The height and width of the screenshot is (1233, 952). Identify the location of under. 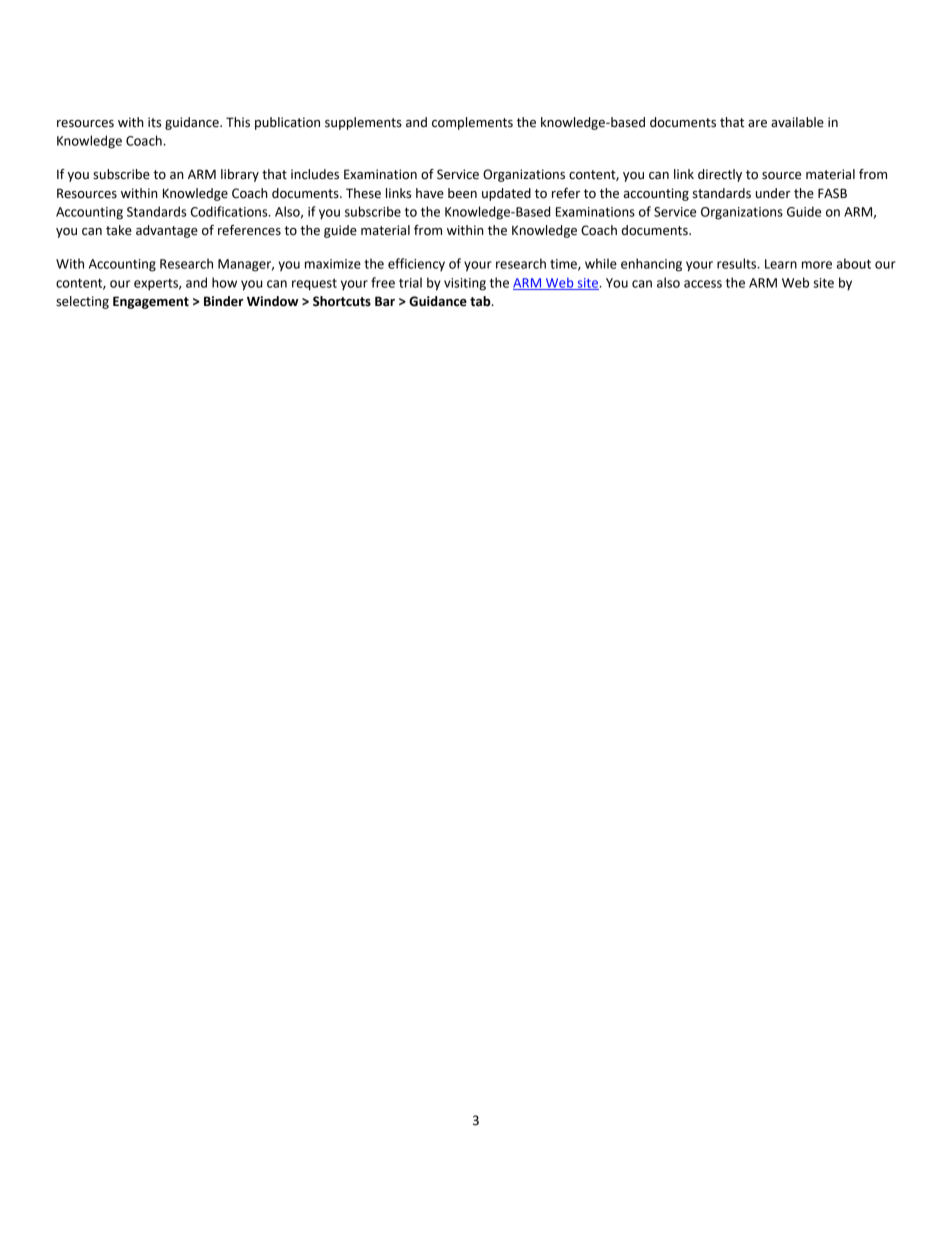
(773, 193).
